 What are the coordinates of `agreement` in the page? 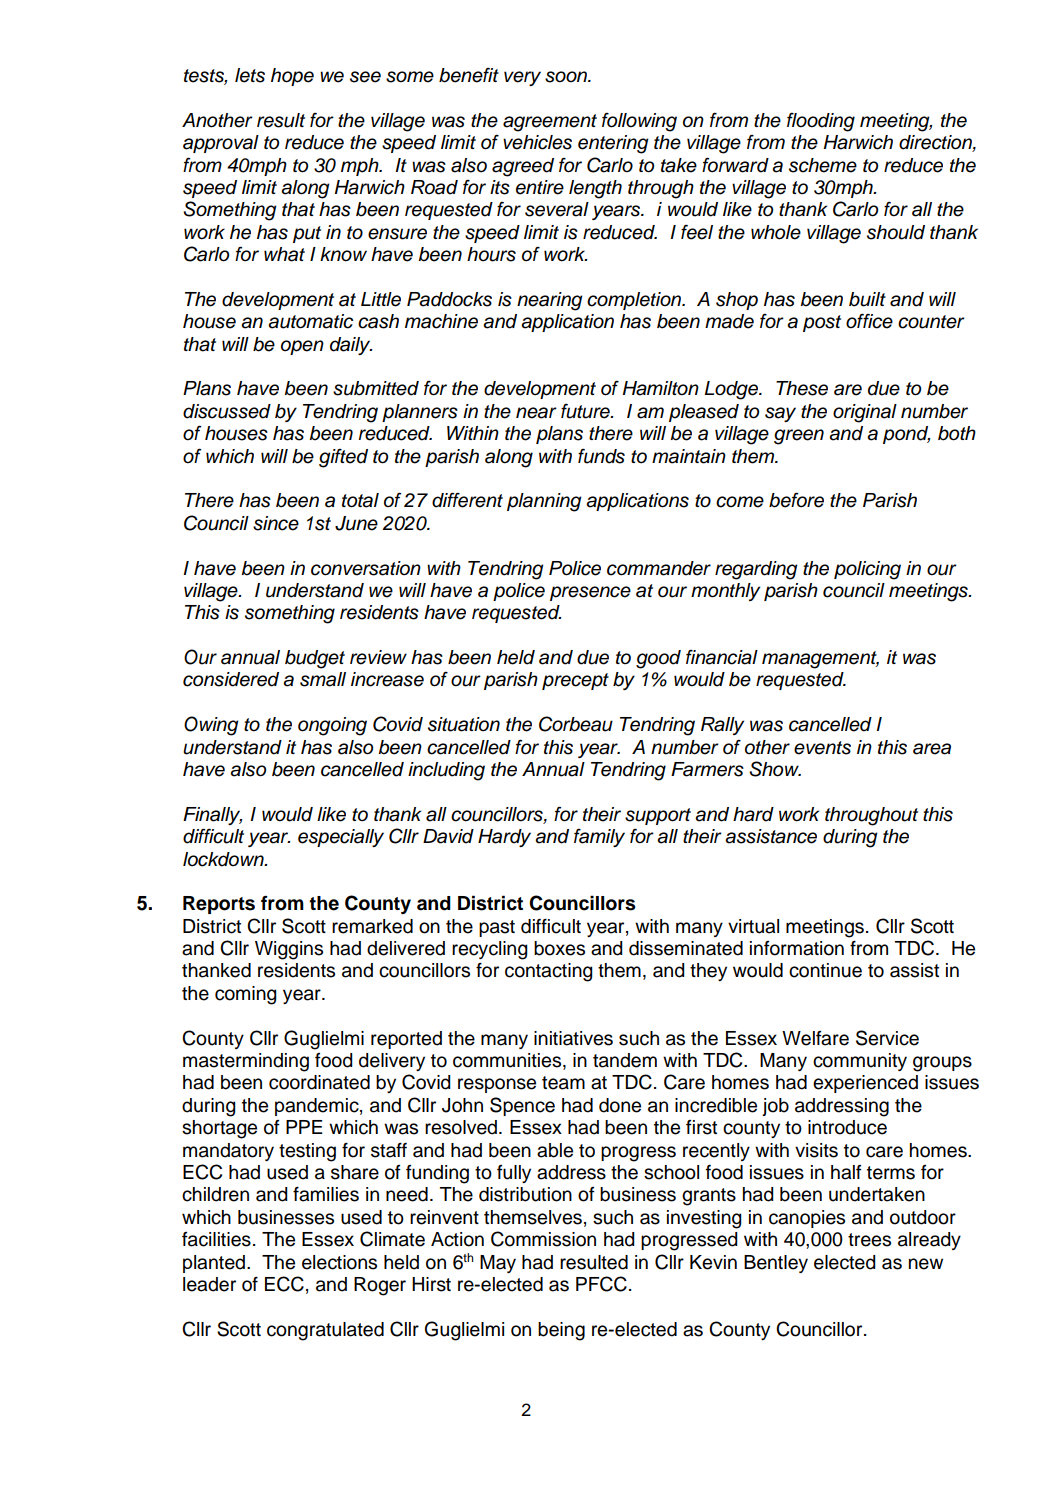 It's located at (550, 123).
